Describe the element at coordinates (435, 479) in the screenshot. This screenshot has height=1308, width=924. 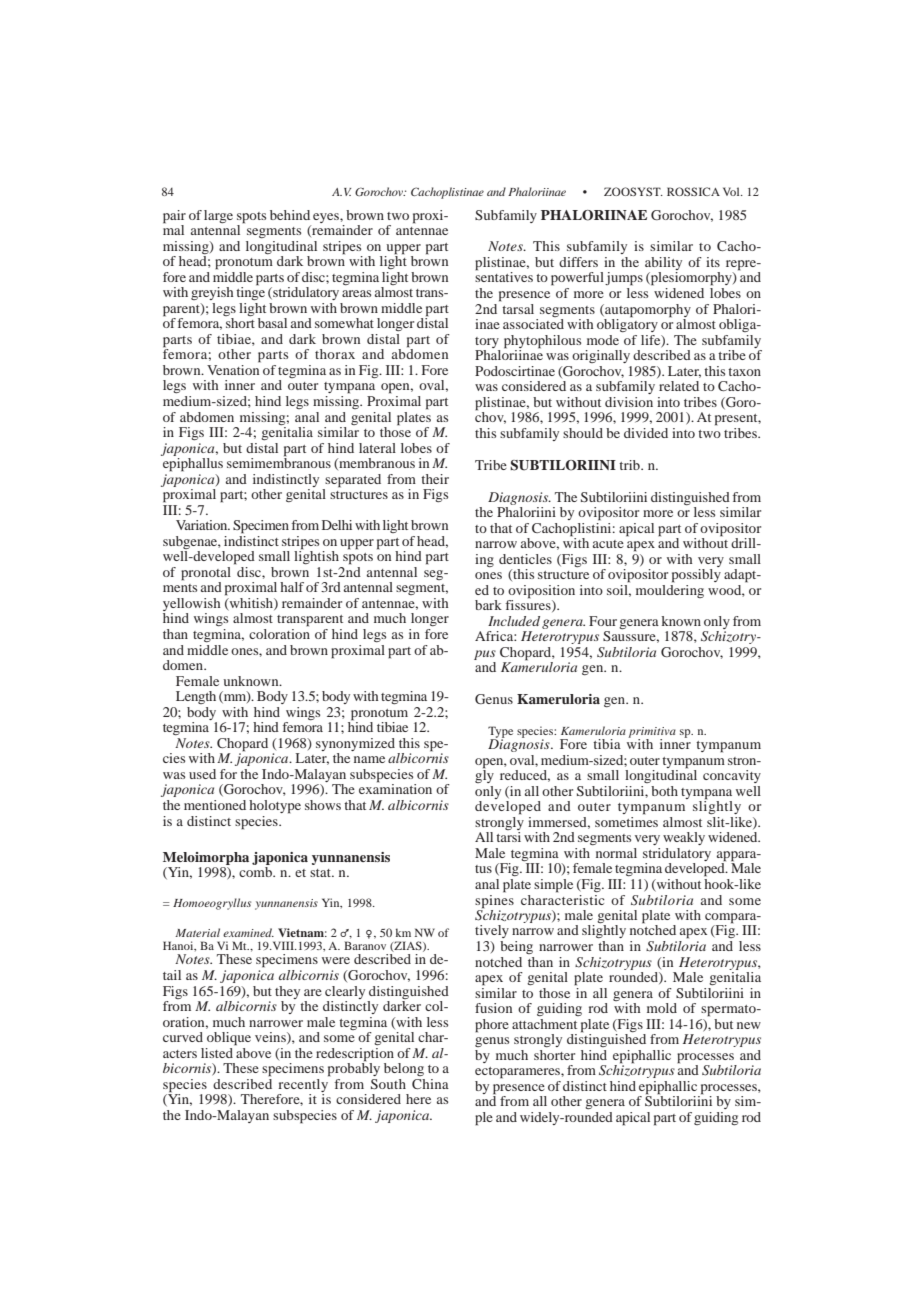
I see `their` at that location.
